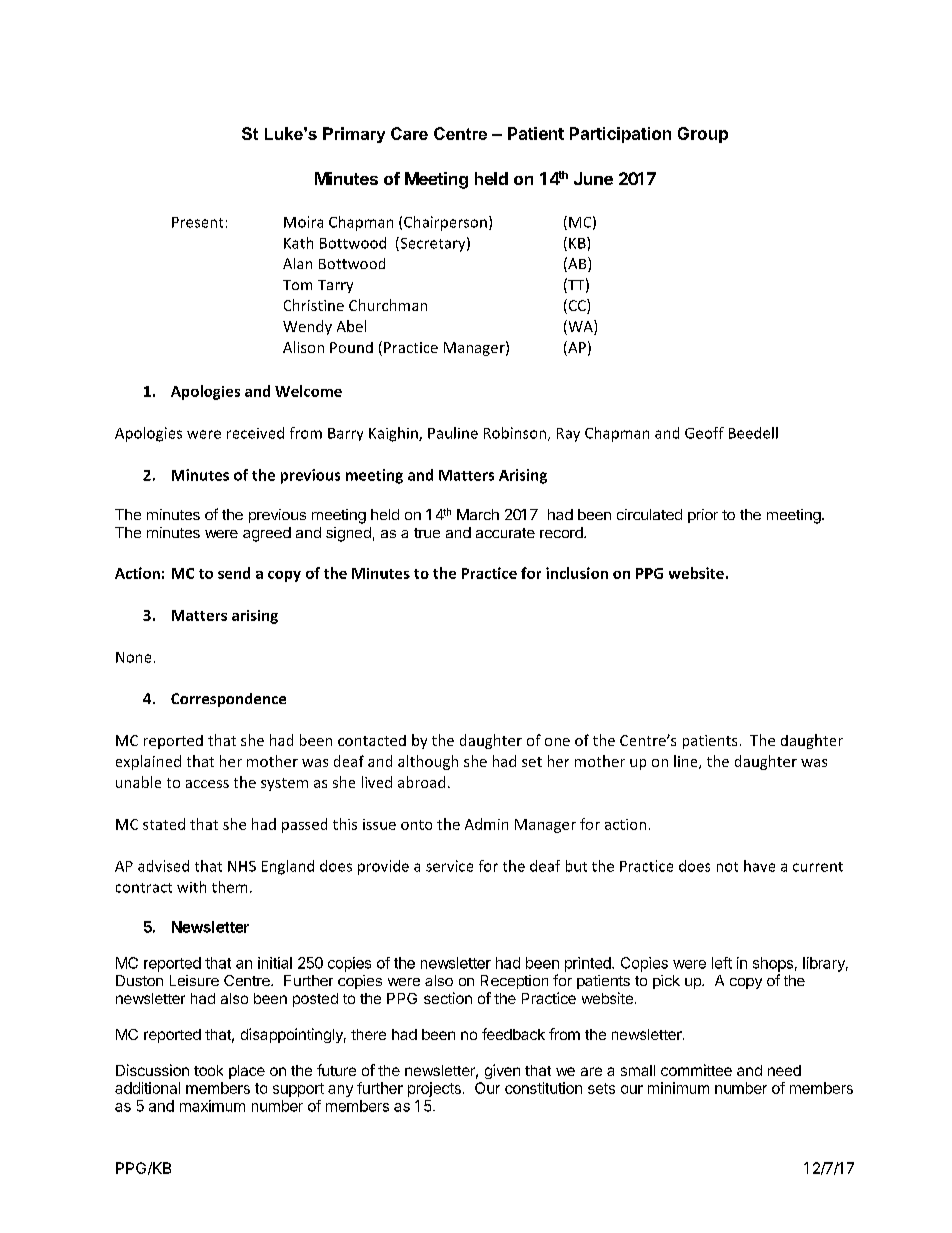 The height and width of the image is (1233, 952). I want to click on Group, so click(703, 135).
